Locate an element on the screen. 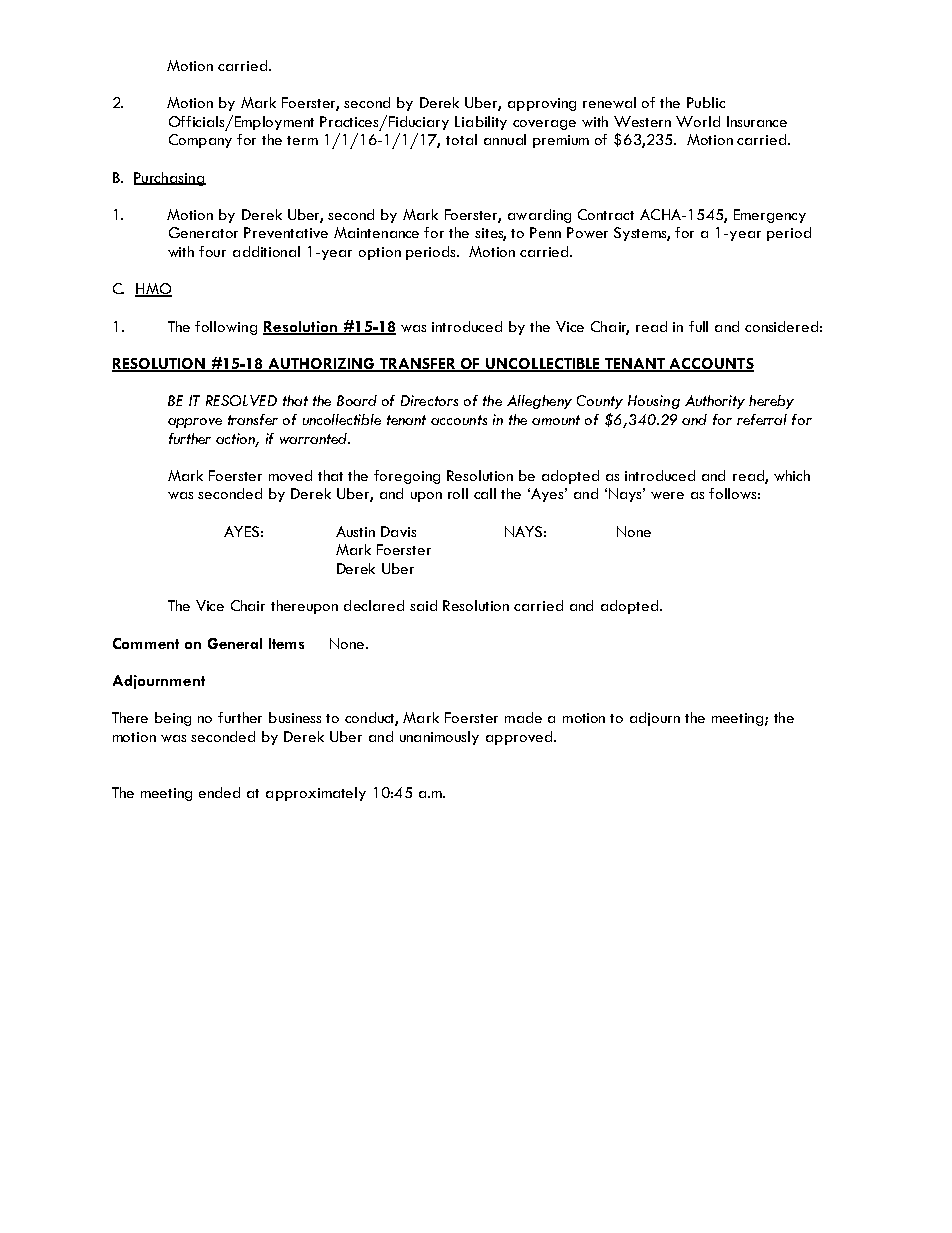 The height and width of the screenshot is (1233, 952). option is located at coordinates (380, 253).
